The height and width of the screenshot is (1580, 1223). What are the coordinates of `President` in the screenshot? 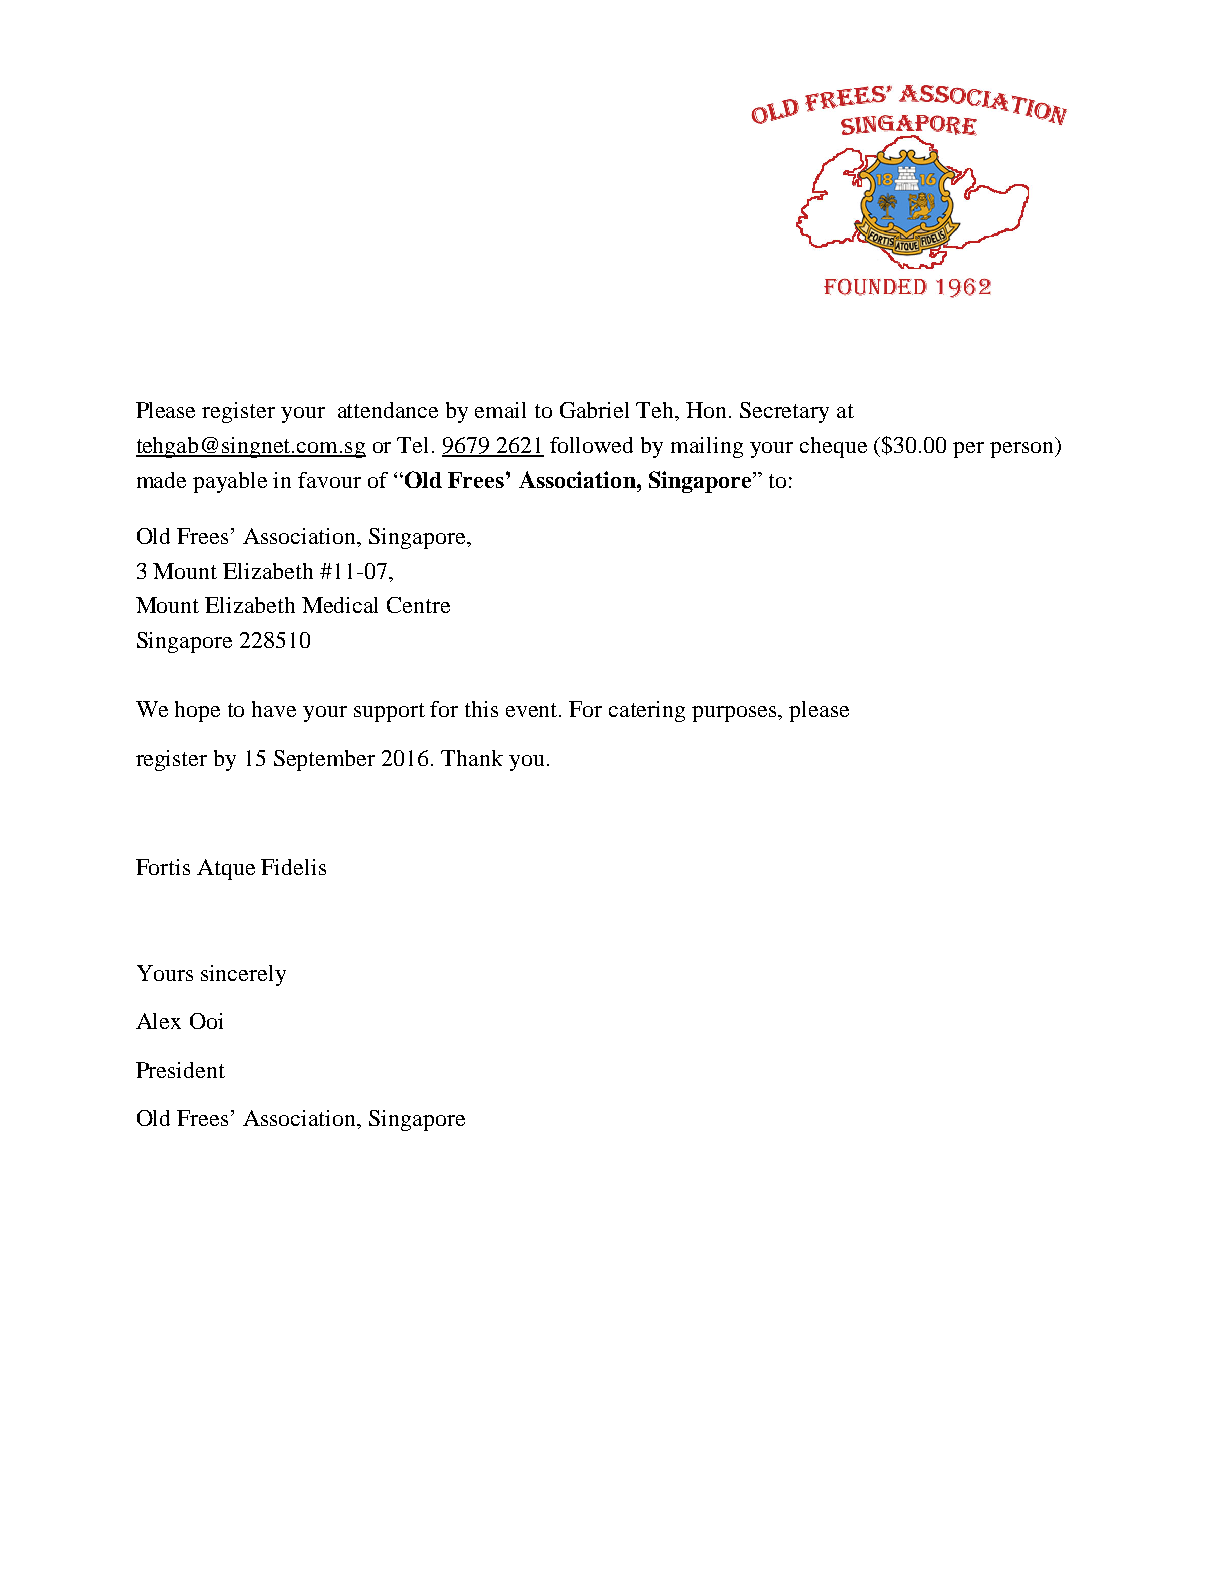 It's located at (180, 1070).
